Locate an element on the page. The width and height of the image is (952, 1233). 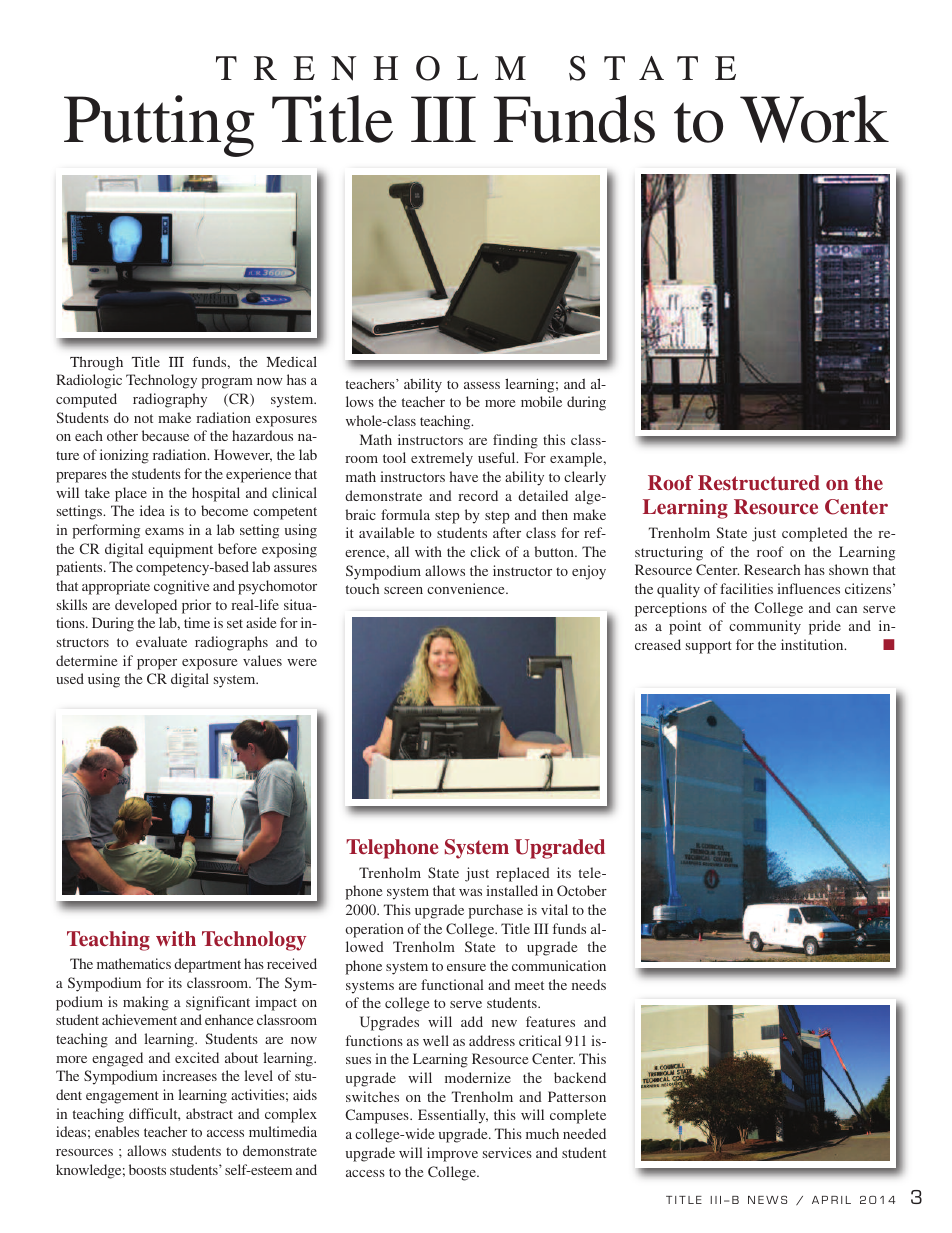
proper is located at coordinates (157, 664).
